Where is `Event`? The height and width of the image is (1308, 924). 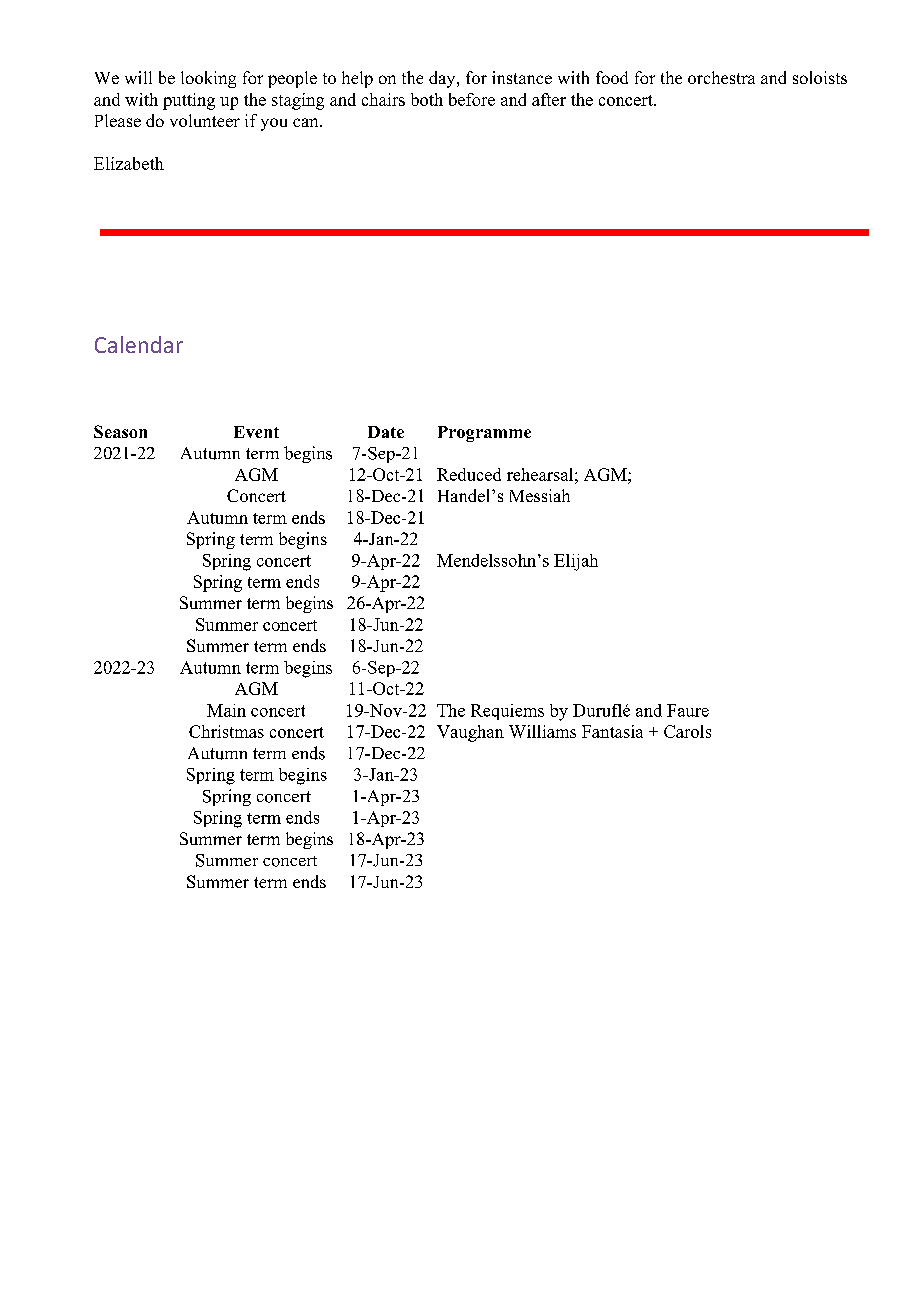 Event is located at coordinates (256, 432).
